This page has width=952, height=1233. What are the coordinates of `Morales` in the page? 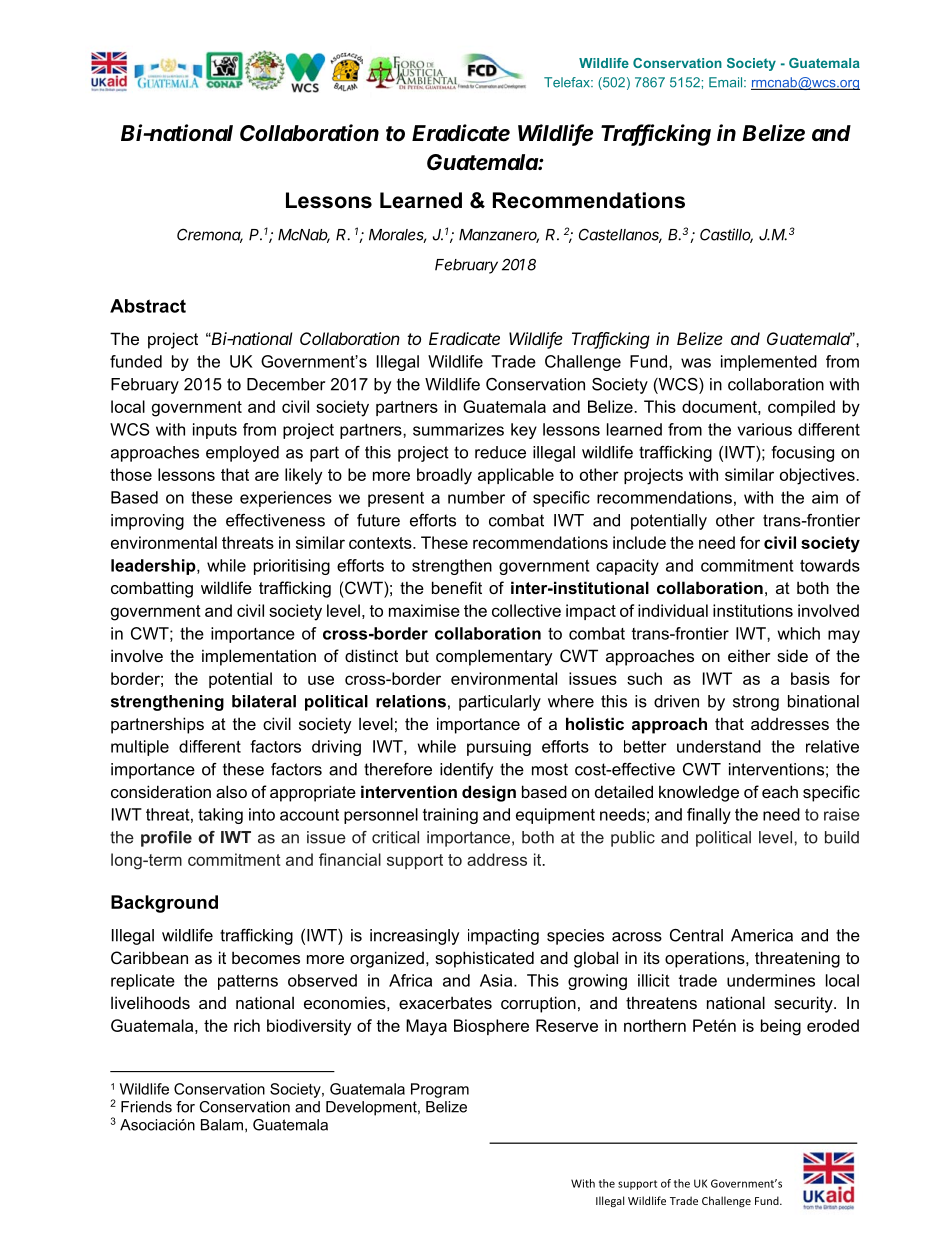 It's located at (397, 236).
